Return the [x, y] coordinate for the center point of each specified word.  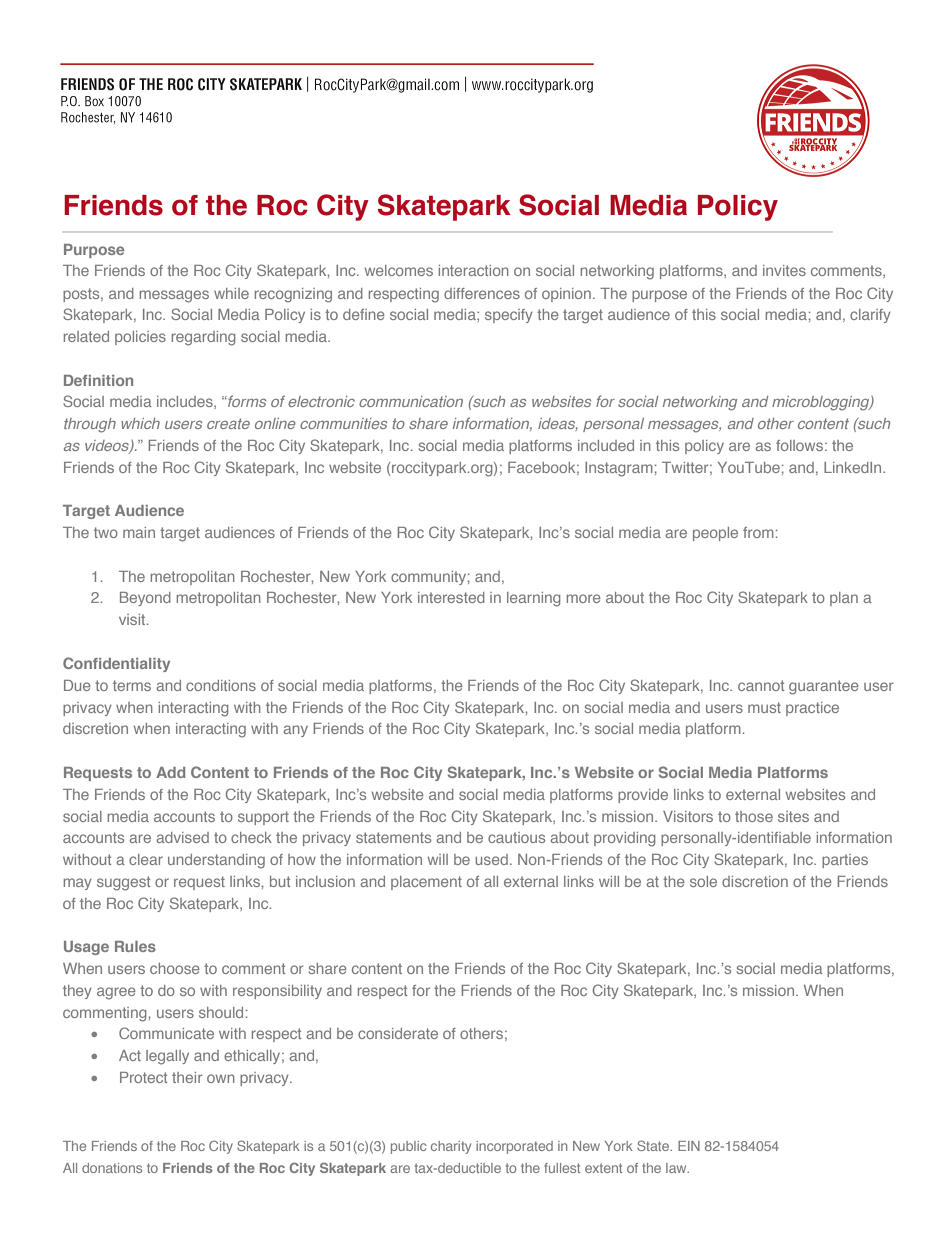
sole [703, 881]
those [754, 816]
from [758, 532]
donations [112, 1168]
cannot [761, 685]
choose [175, 968]
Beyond [145, 599]
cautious [516, 837]
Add [170, 772]
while [231, 293]
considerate [398, 1033]
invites [784, 270]
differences [482, 293]
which [140, 423]
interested [451, 597]
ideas [558, 424]
